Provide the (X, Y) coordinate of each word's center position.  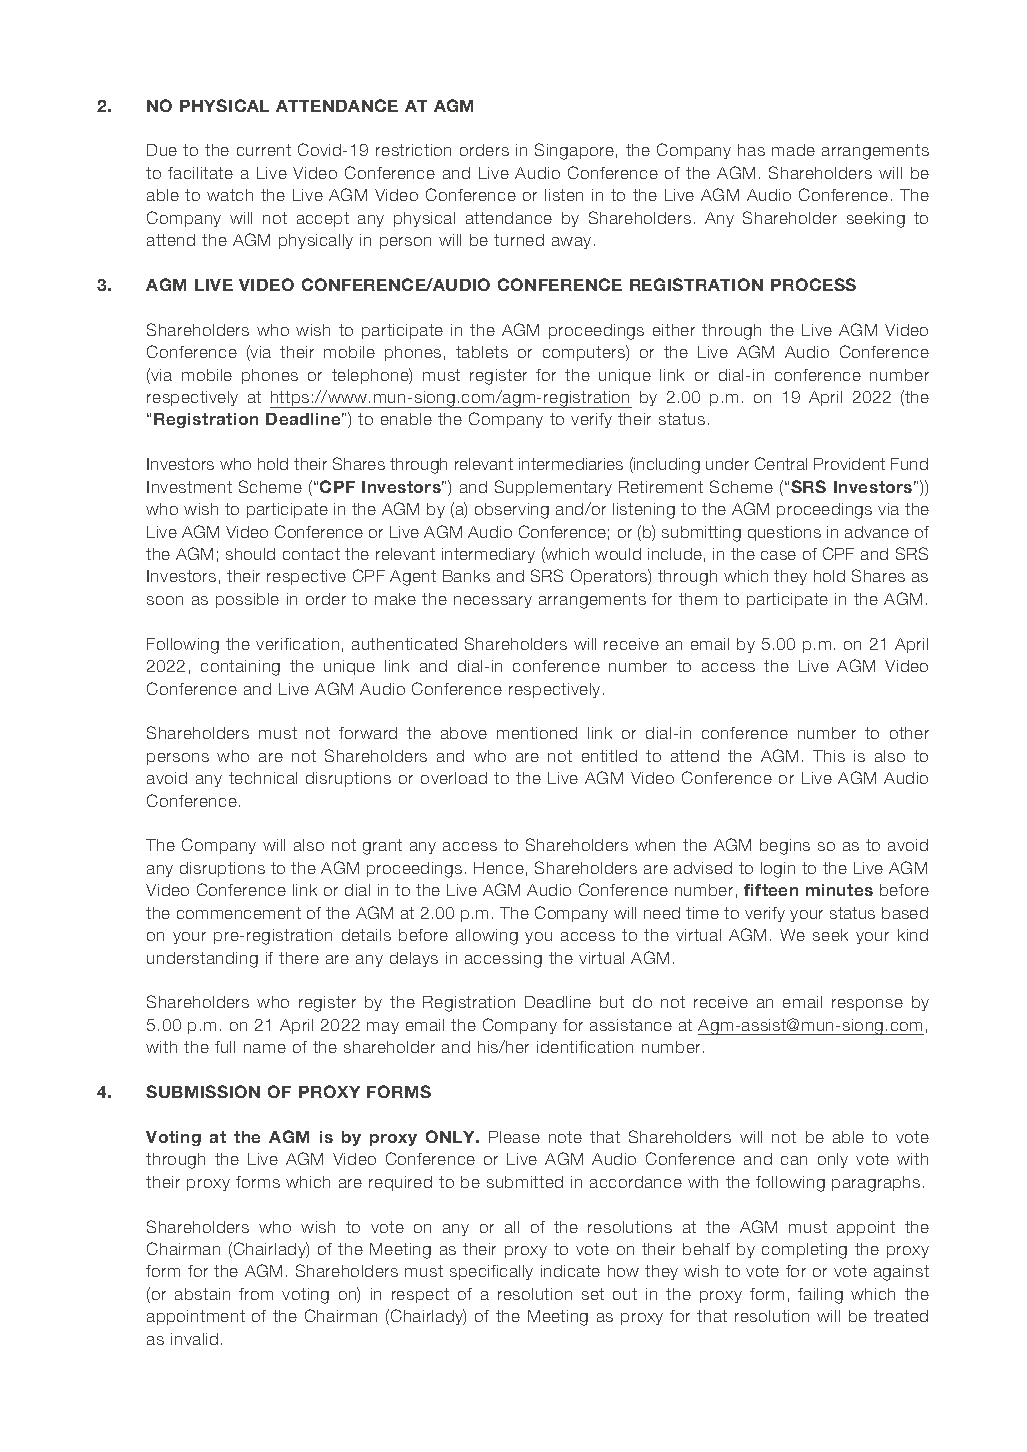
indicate (570, 1271)
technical (263, 778)
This (829, 756)
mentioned (537, 733)
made (793, 150)
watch (230, 195)
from (256, 1294)
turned (519, 240)
